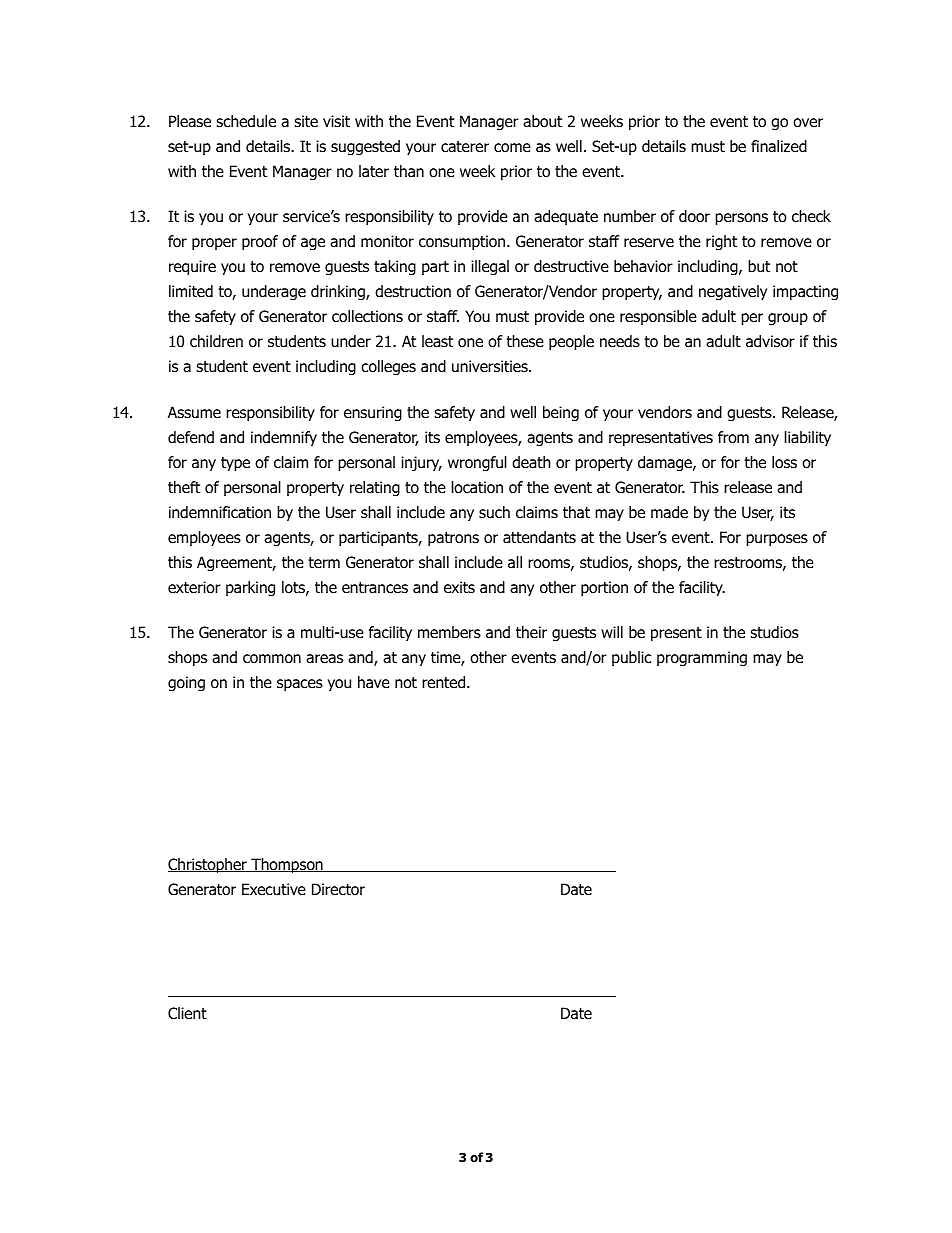 The image size is (952, 1233). I want to click on come, so click(512, 148).
